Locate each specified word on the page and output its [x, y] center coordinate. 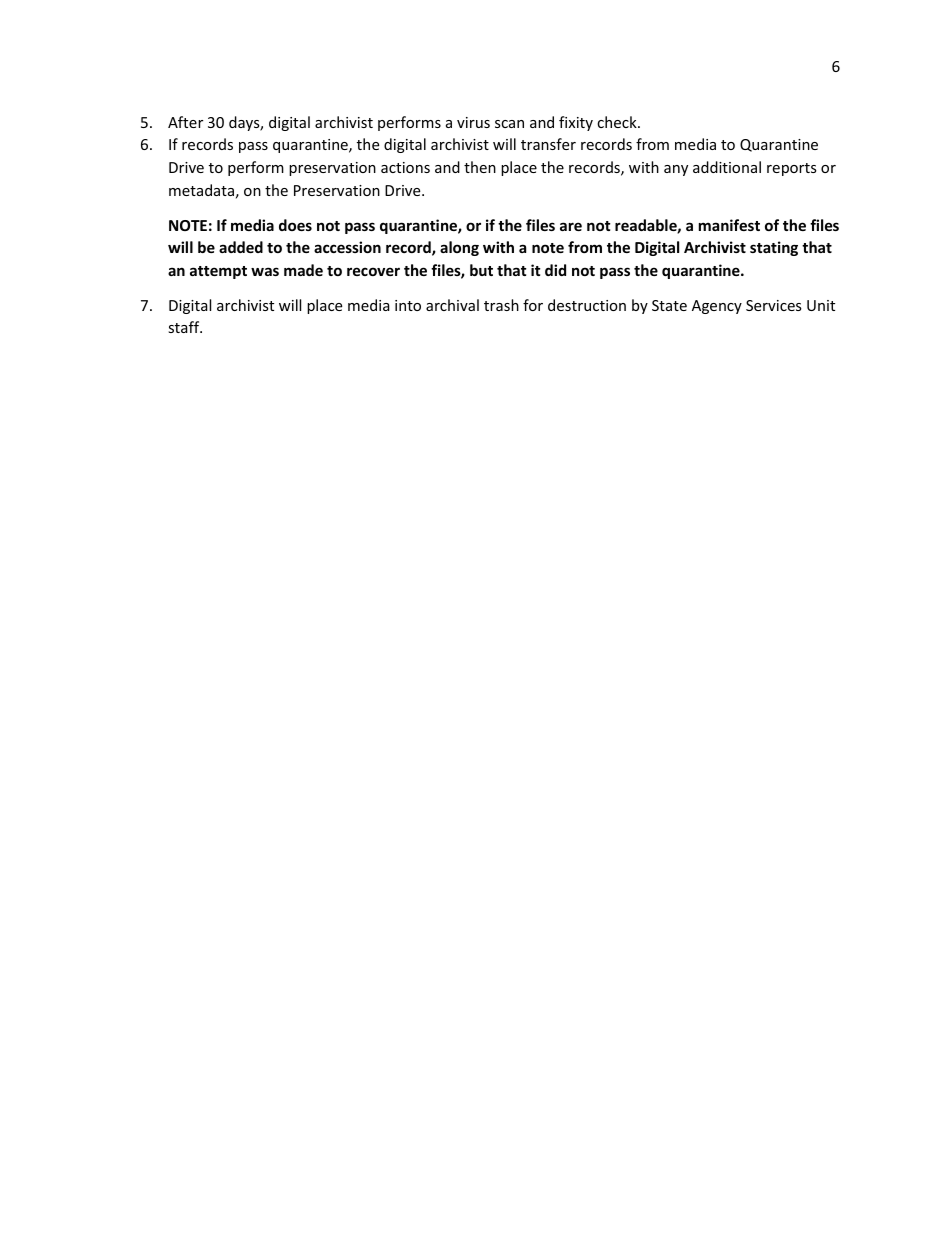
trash [501, 305]
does [295, 225]
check [618, 122]
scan [509, 124]
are [571, 226]
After [185, 122]
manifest [729, 225]
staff [185, 327]
